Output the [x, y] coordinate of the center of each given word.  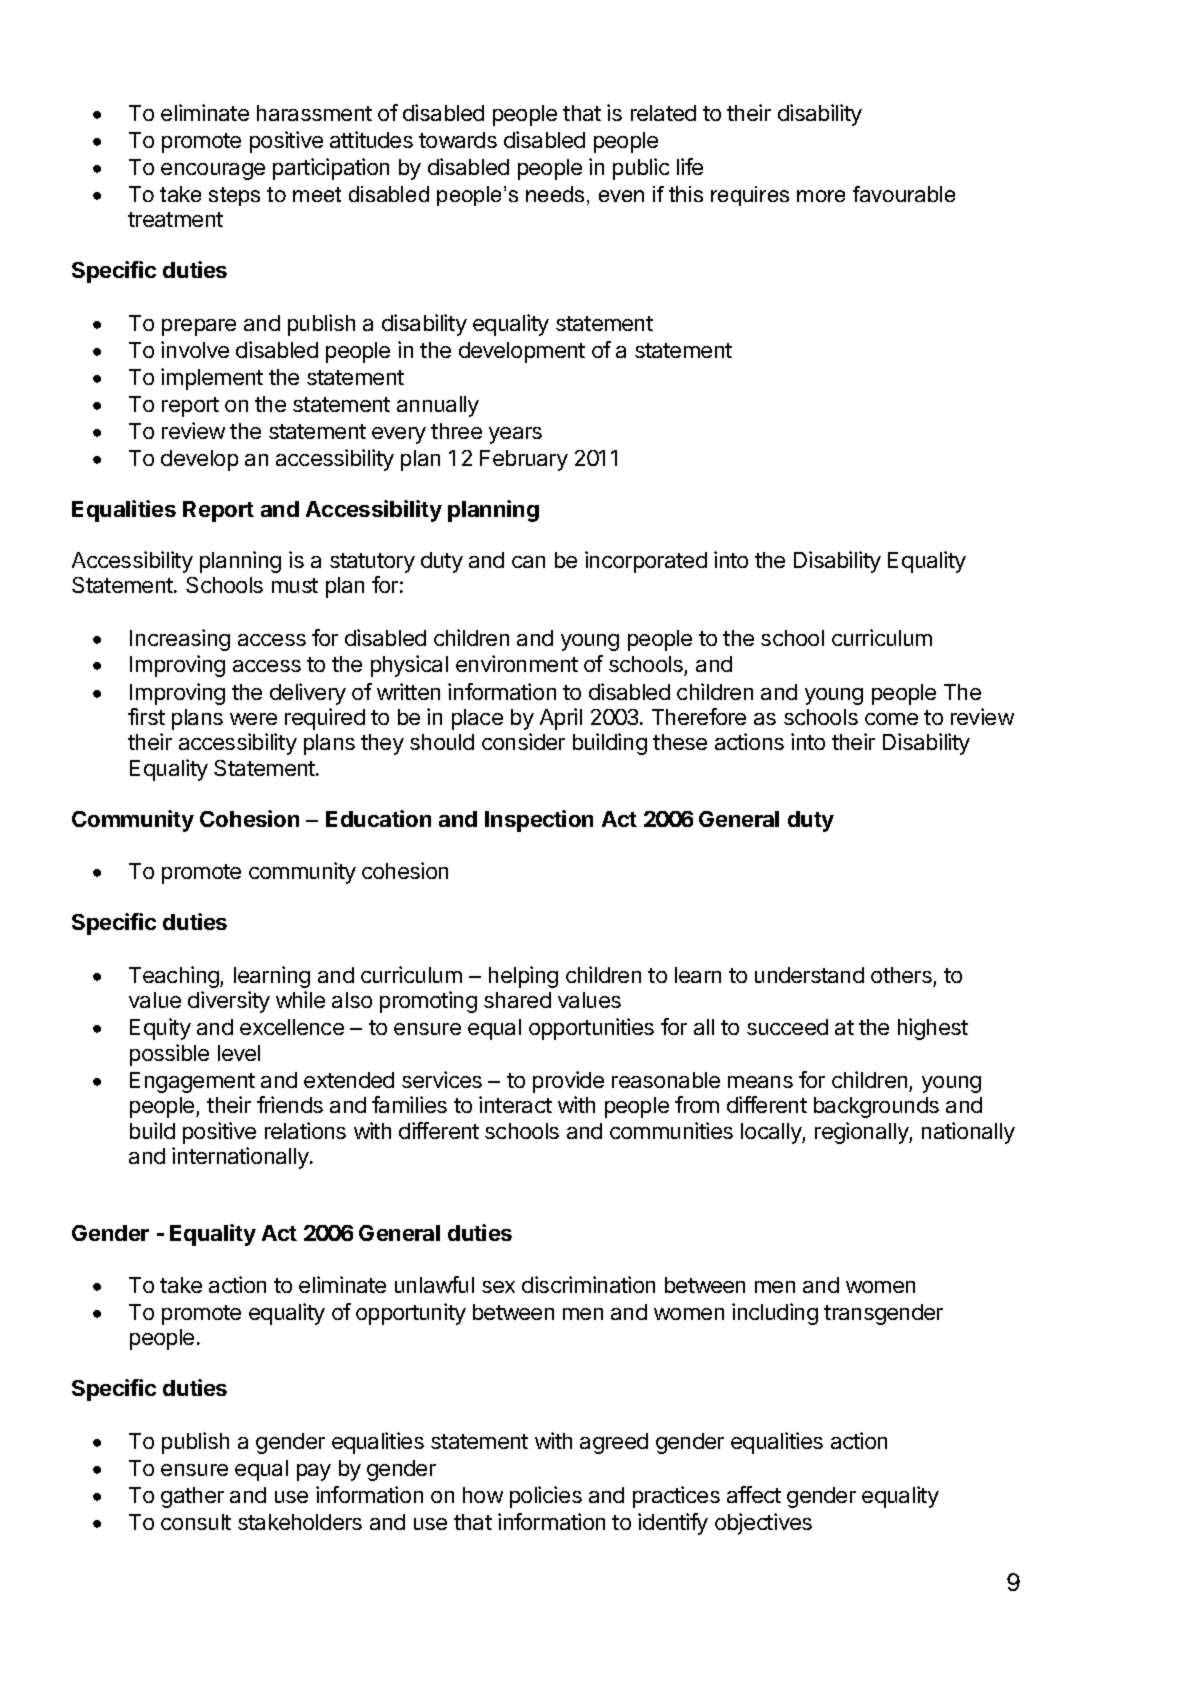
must [295, 585]
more [821, 196]
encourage [213, 171]
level [239, 1053]
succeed [787, 1027]
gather [192, 1497]
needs [557, 195]
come [891, 719]
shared [517, 1000]
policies [546, 1497]
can [528, 562]
